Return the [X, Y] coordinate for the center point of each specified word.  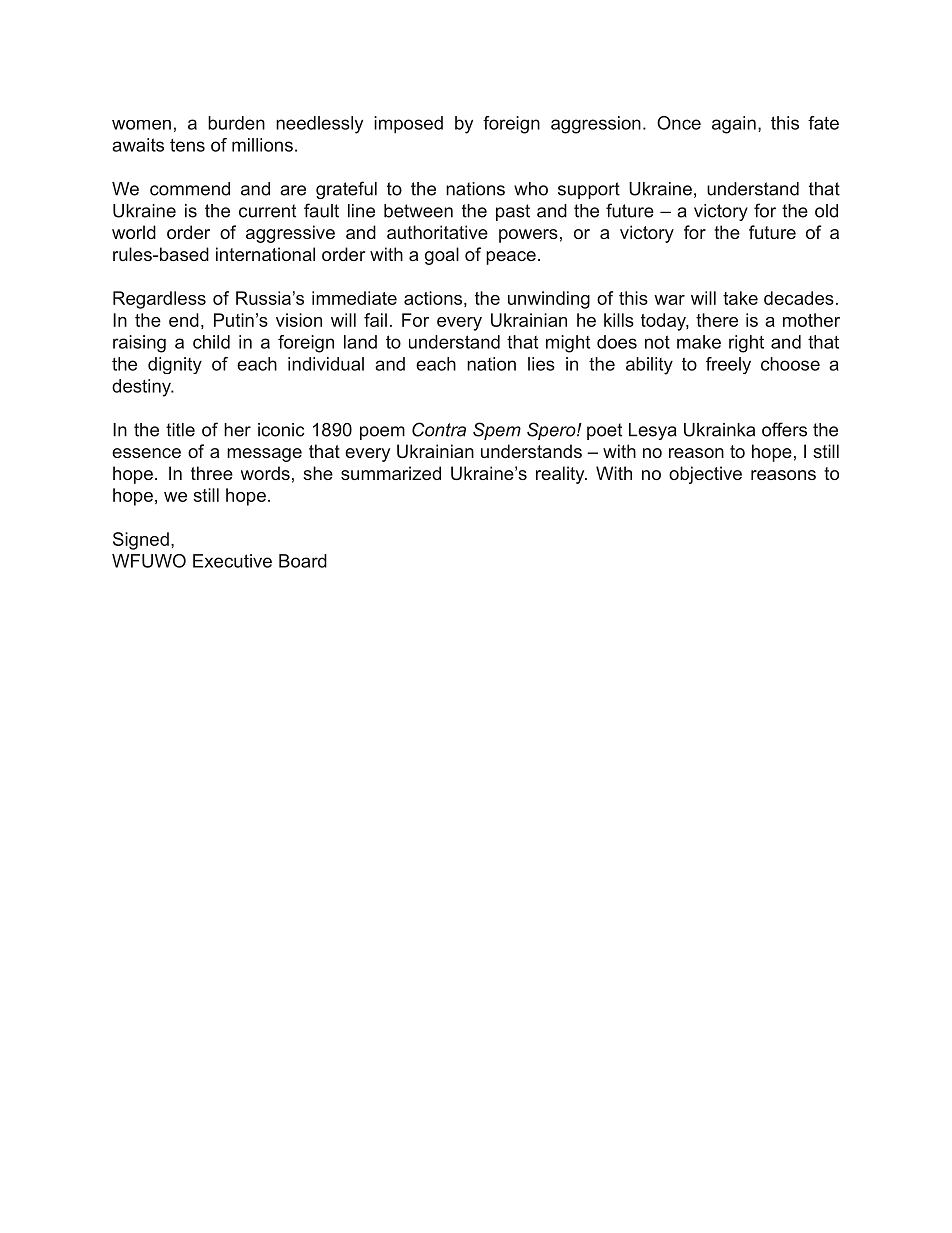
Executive [232, 561]
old [826, 211]
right [746, 344]
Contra [439, 429]
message [264, 455]
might [568, 344]
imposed [408, 125]
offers [784, 429]
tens [187, 145]
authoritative [437, 232]
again [734, 125]
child [211, 342]
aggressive [290, 234]
